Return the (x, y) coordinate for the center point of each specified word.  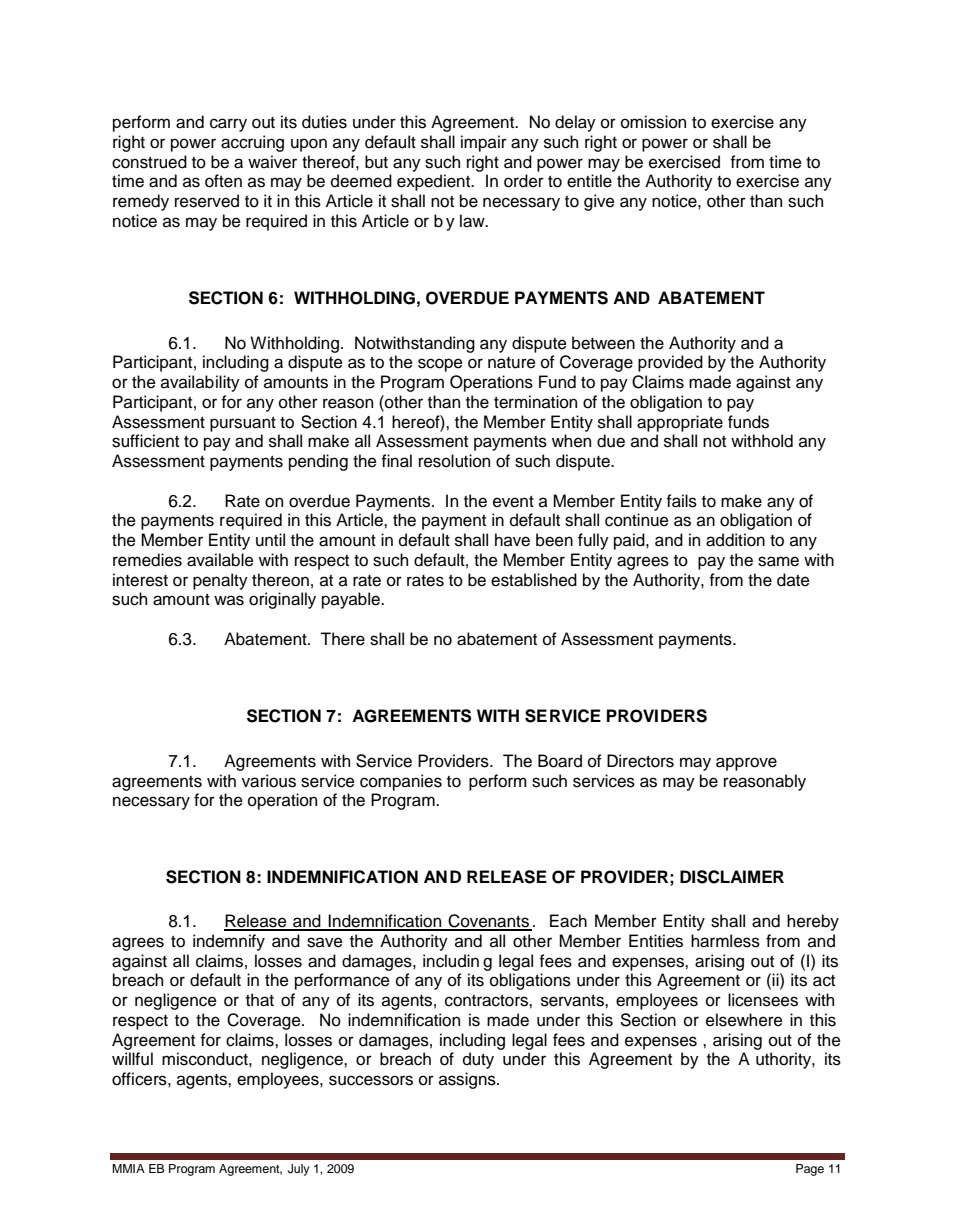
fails (681, 501)
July (299, 1170)
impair (484, 143)
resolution (454, 461)
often (223, 181)
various (269, 781)
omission (653, 122)
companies (401, 782)
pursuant (243, 424)
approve (746, 764)
